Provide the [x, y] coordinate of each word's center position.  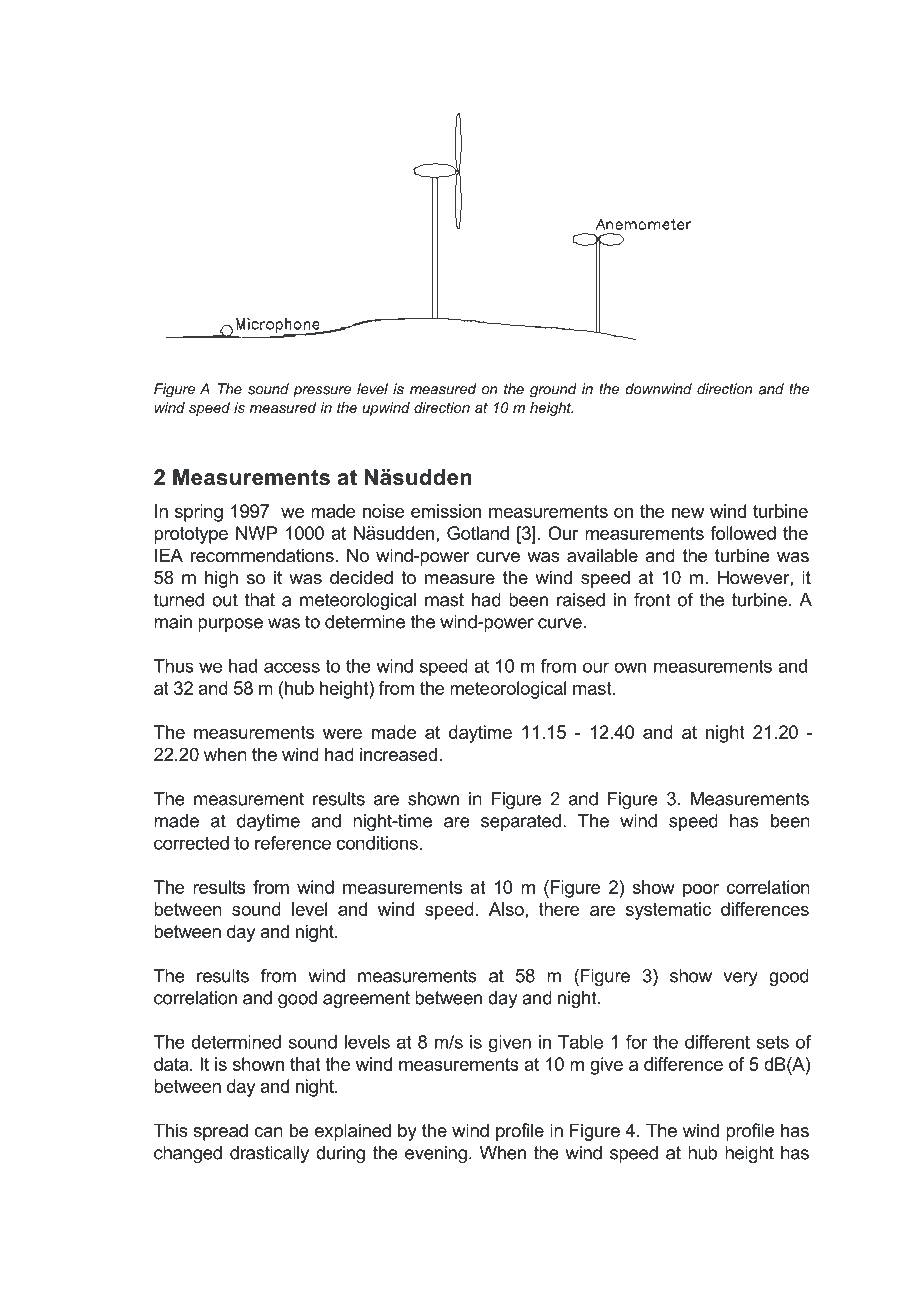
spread [220, 1132]
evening [436, 1154]
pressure [322, 392]
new [688, 513]
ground [553, 390]
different [717, 1042]
